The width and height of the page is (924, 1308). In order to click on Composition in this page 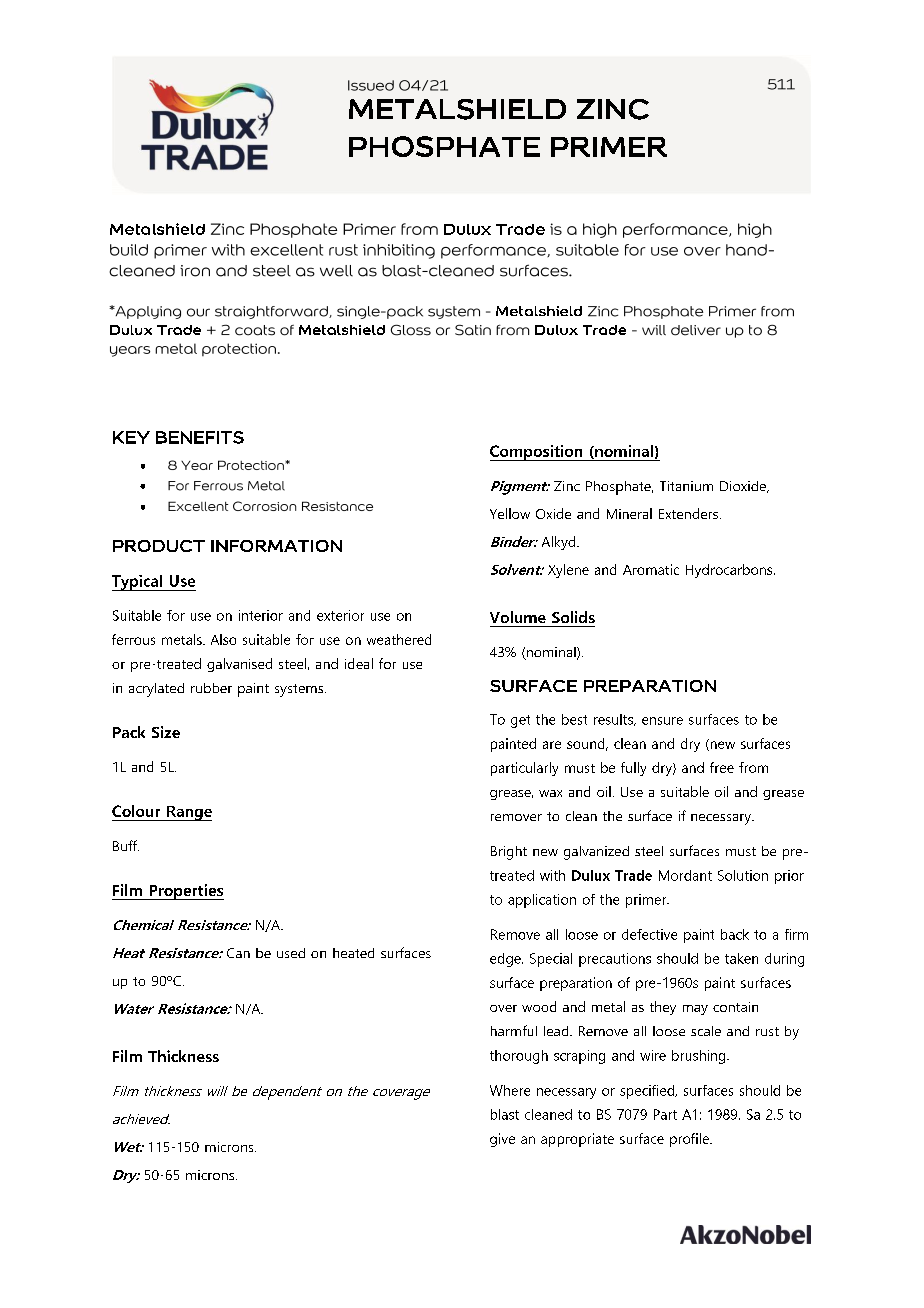, I will do `click(537, 453)`.
